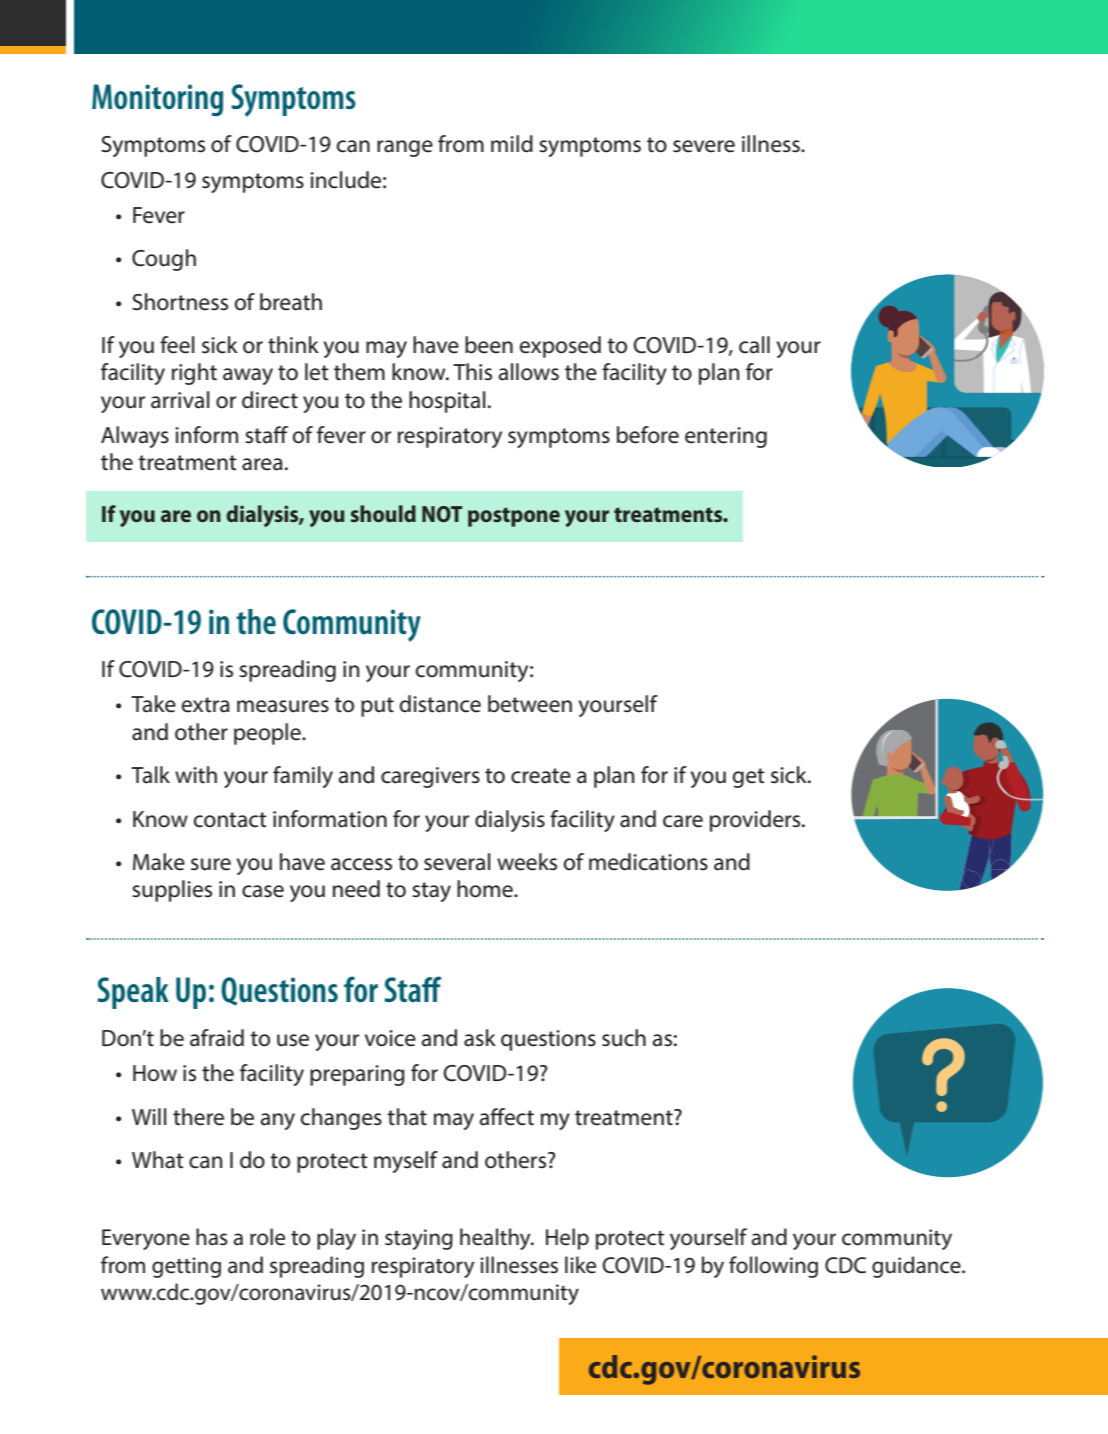 The image size is (1108, 1434). What do you see at coordinates (726, 437) in the page?
I see `entering` at bounding box center [726, 437].
